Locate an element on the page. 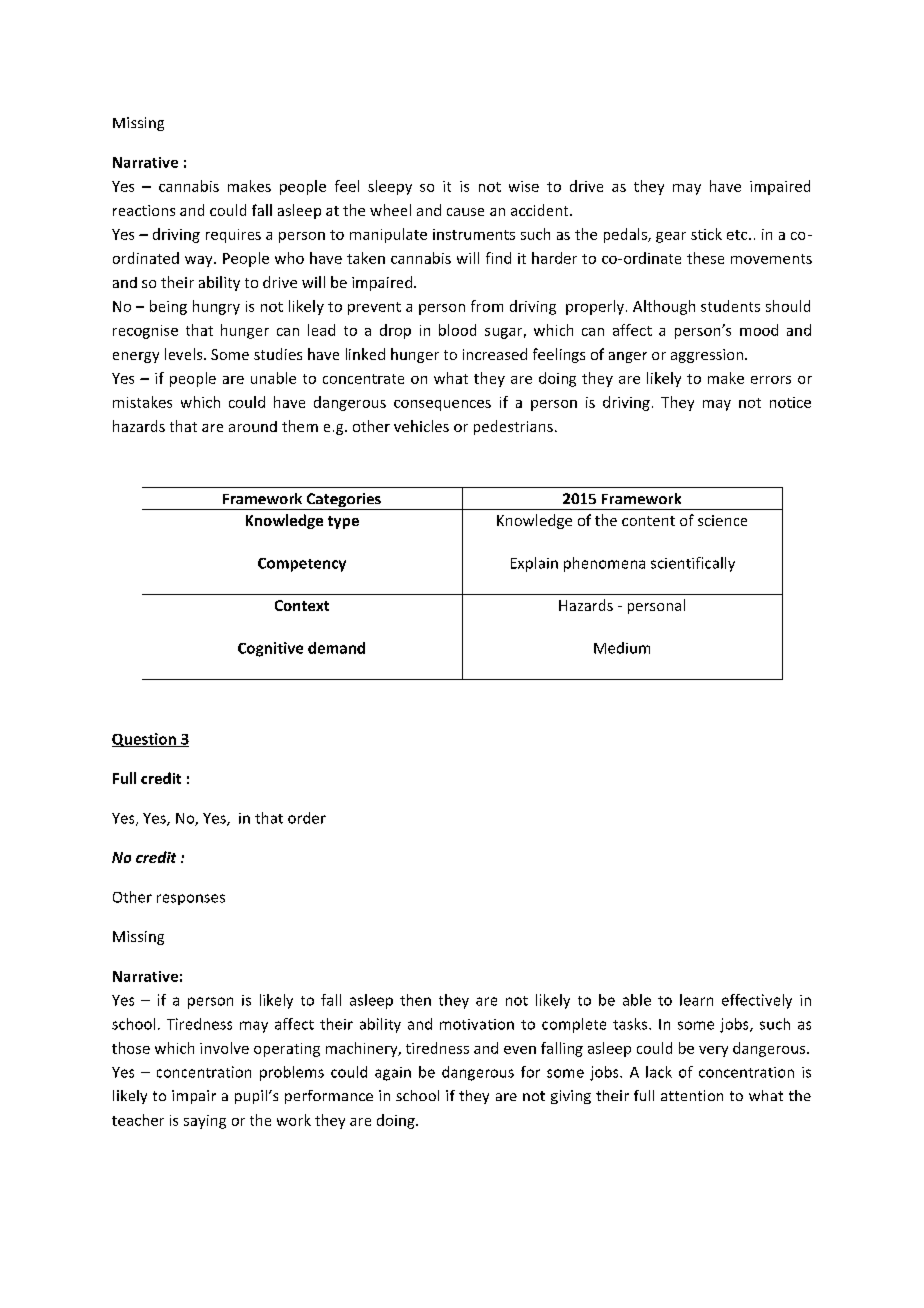  scientifically is located at coordinates (693, 564).
